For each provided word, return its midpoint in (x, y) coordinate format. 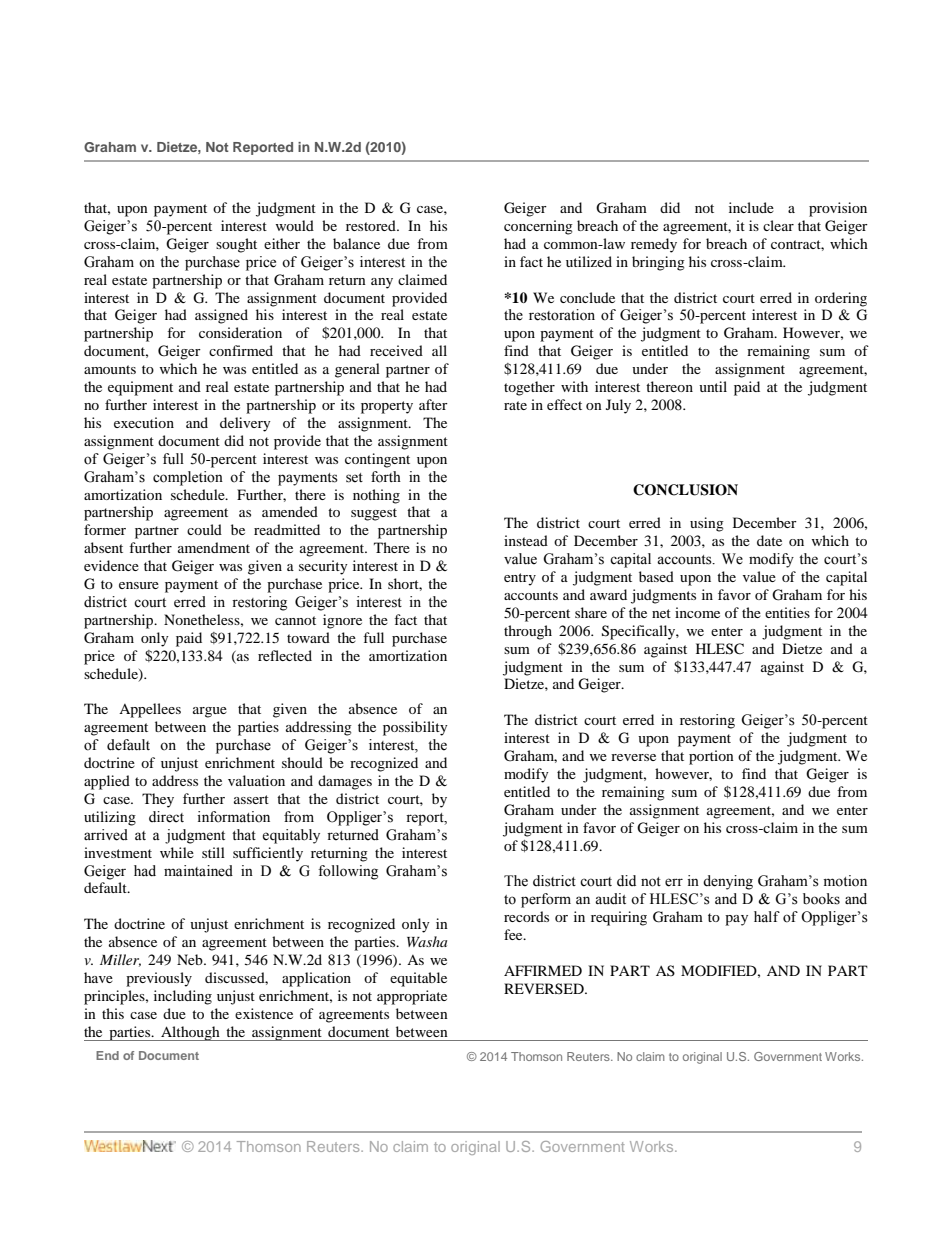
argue (210, 712)
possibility (415, 728)
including (183, 997)
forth (386, 477)
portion (711, 757)
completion (188, 478)
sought (236, 245)
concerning (538, 227)
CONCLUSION (685, 490)
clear (778, 225)
